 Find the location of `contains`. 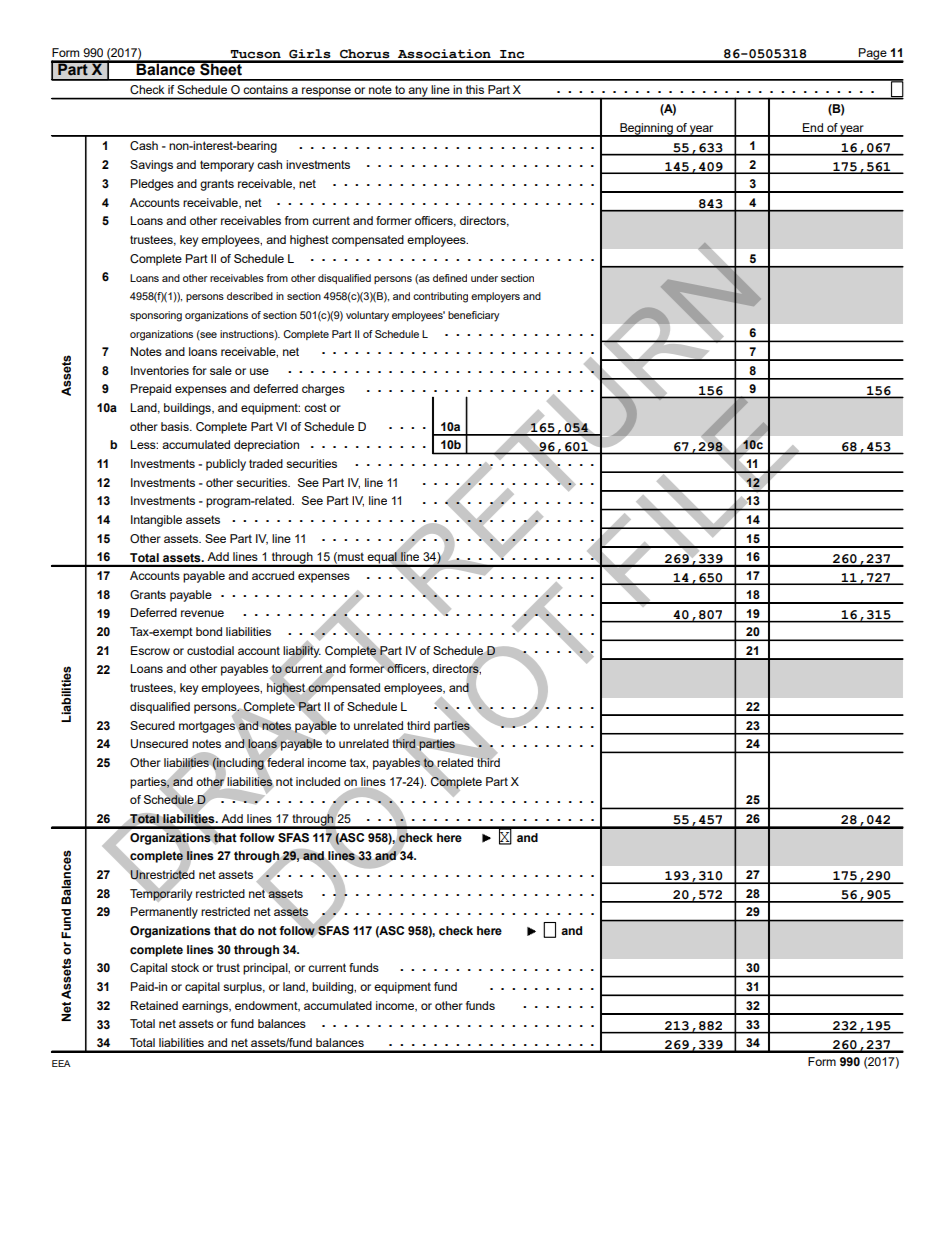

contains is located at coordinates (266, 89).
